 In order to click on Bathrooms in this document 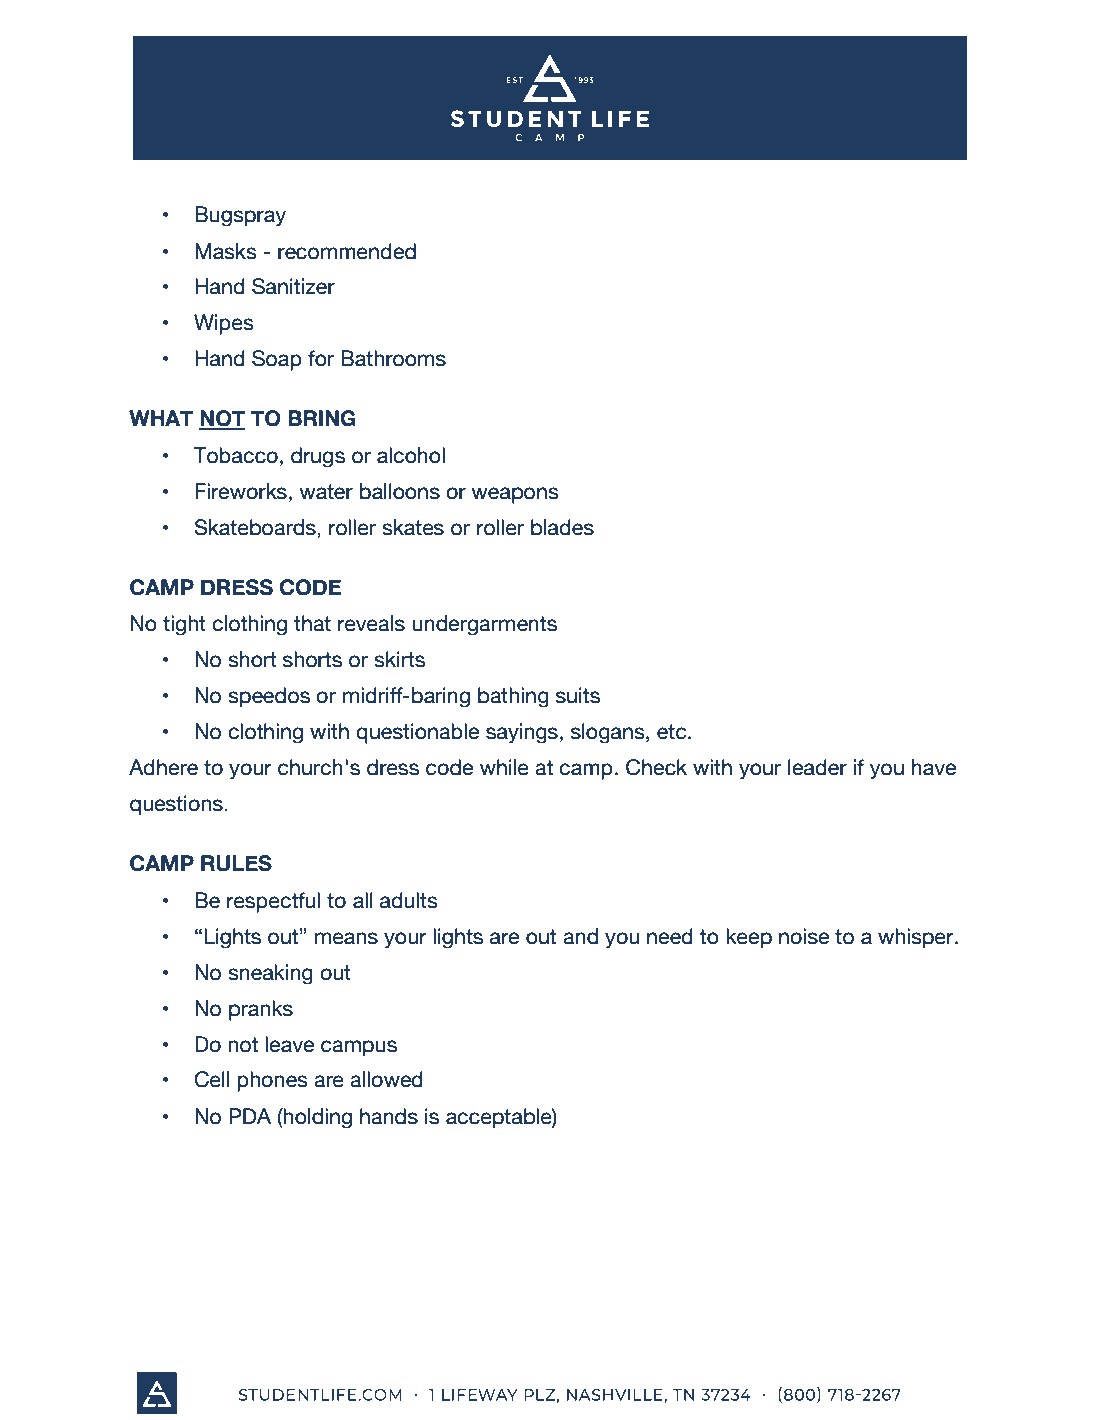, I will do `click(393, 358)`.
